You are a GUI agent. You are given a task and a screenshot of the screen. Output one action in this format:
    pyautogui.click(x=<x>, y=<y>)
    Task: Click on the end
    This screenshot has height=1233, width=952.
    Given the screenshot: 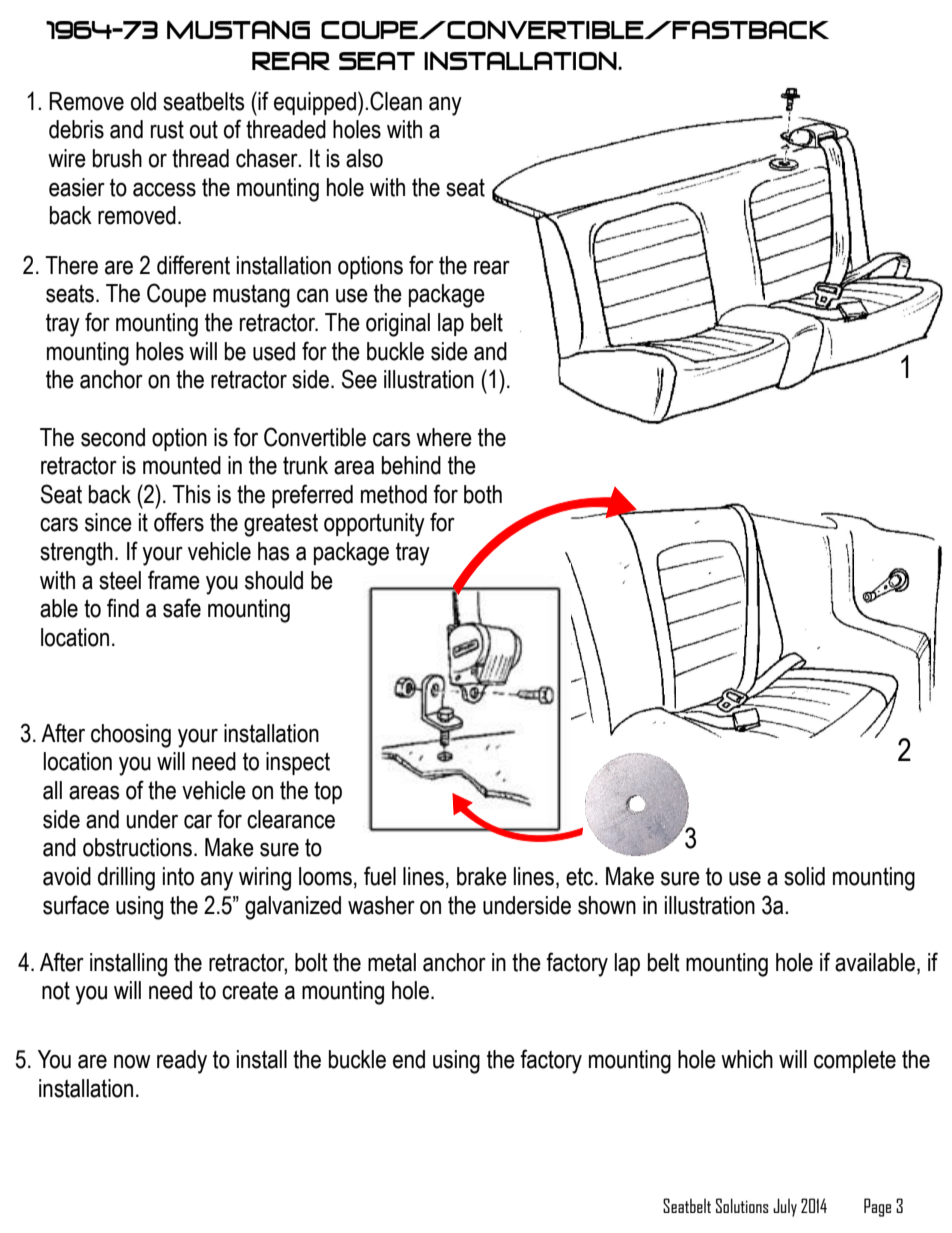 What is the action you would take?
    pyautogui.click(x=409, y=1059)
